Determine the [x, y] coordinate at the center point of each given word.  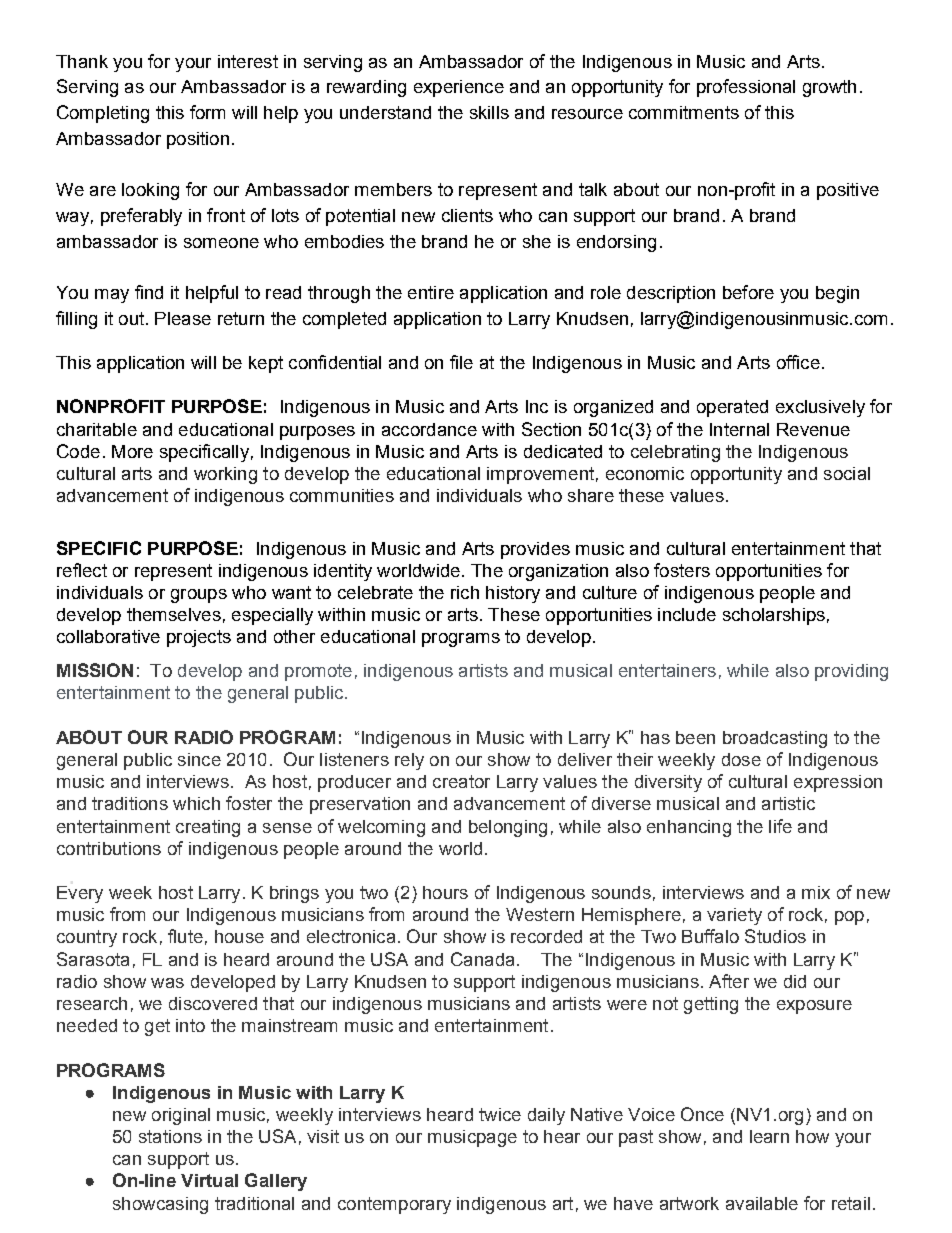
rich [465, 592]
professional [746, 88]
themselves [174, 614]
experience [459, 88]
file [461, 362]
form [207, 112]
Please [183, 318]
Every [80, 894]
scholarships [774, 616]
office [798, 362]
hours [445, 892]
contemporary [394, 1205]
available [762, 1203]
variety [734, 916]
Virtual [209, 1180]
